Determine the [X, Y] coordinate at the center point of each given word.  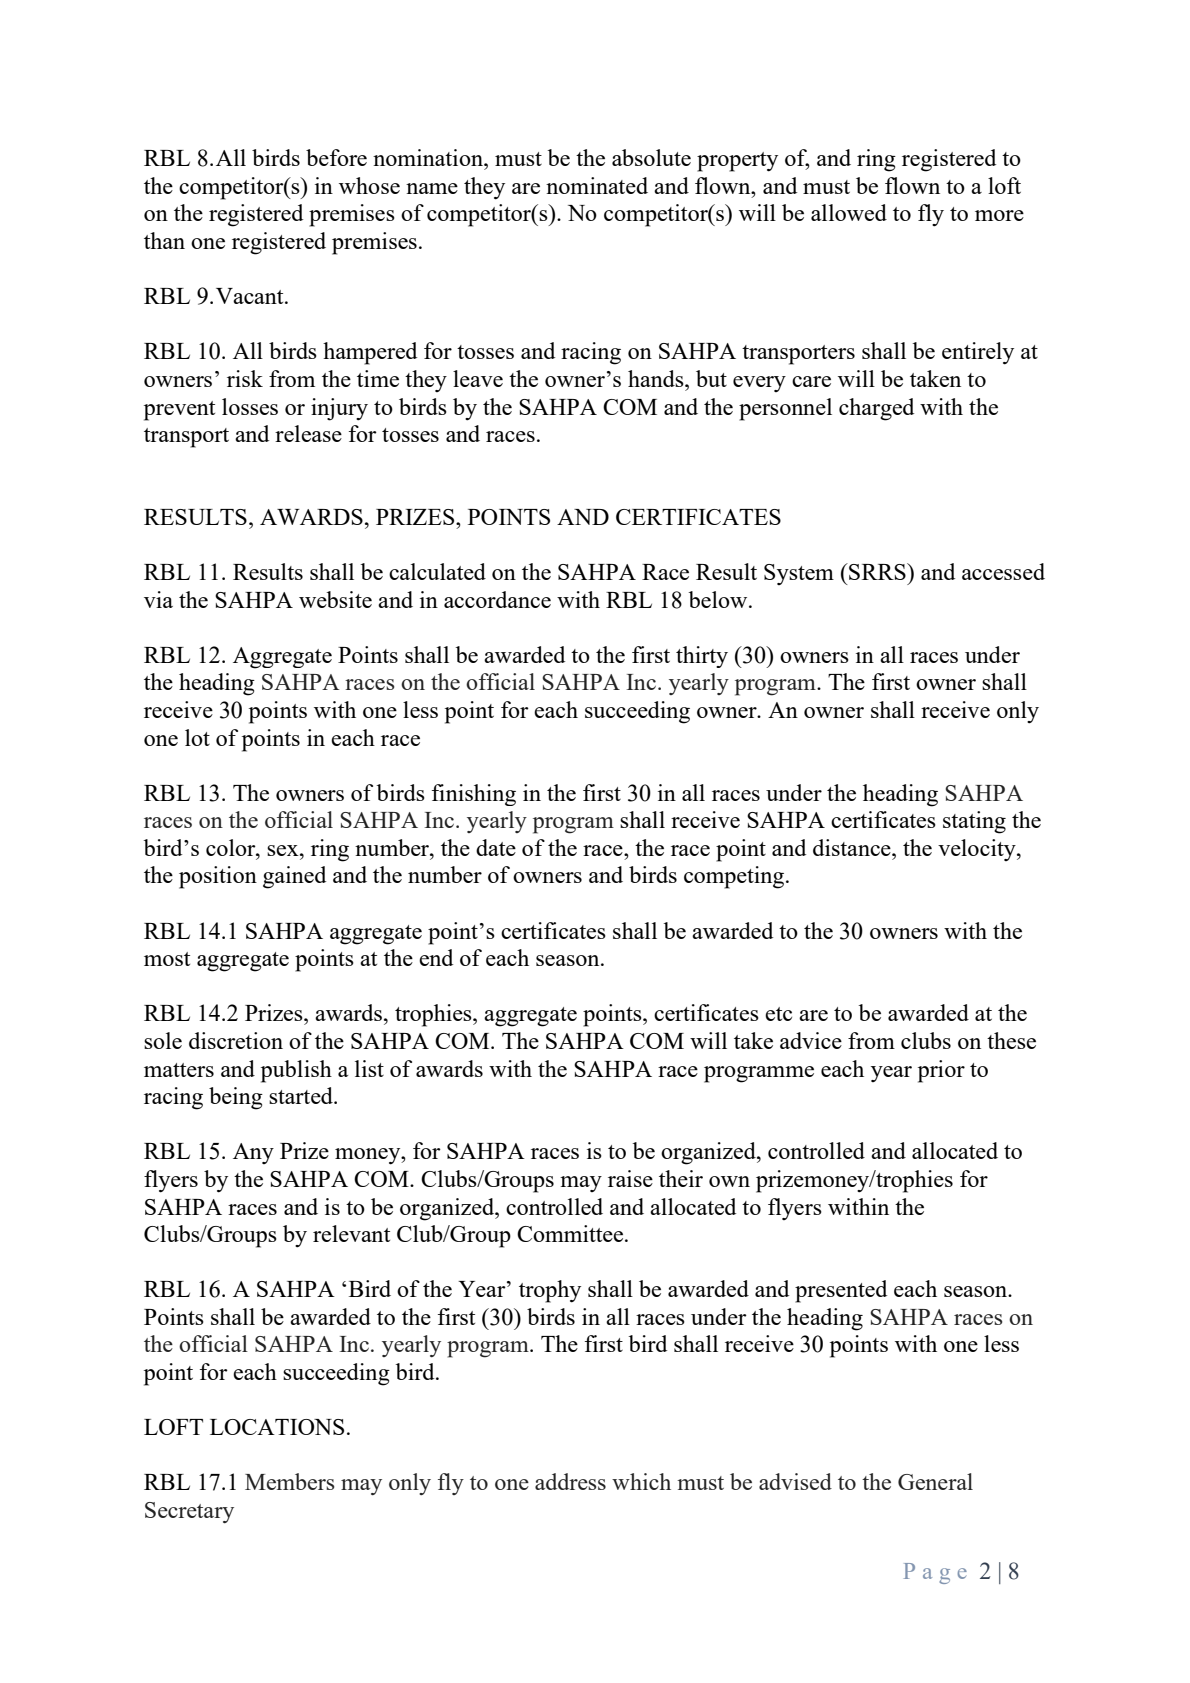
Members [289, 1481]
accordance [497, 599]
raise [630, 1178]
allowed [849, 212]
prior [941, 1071]
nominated [597, 185]
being [236, 1098]
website [335, 599]
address [570, 1481]
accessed [1003, 571]
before [336, 157]
